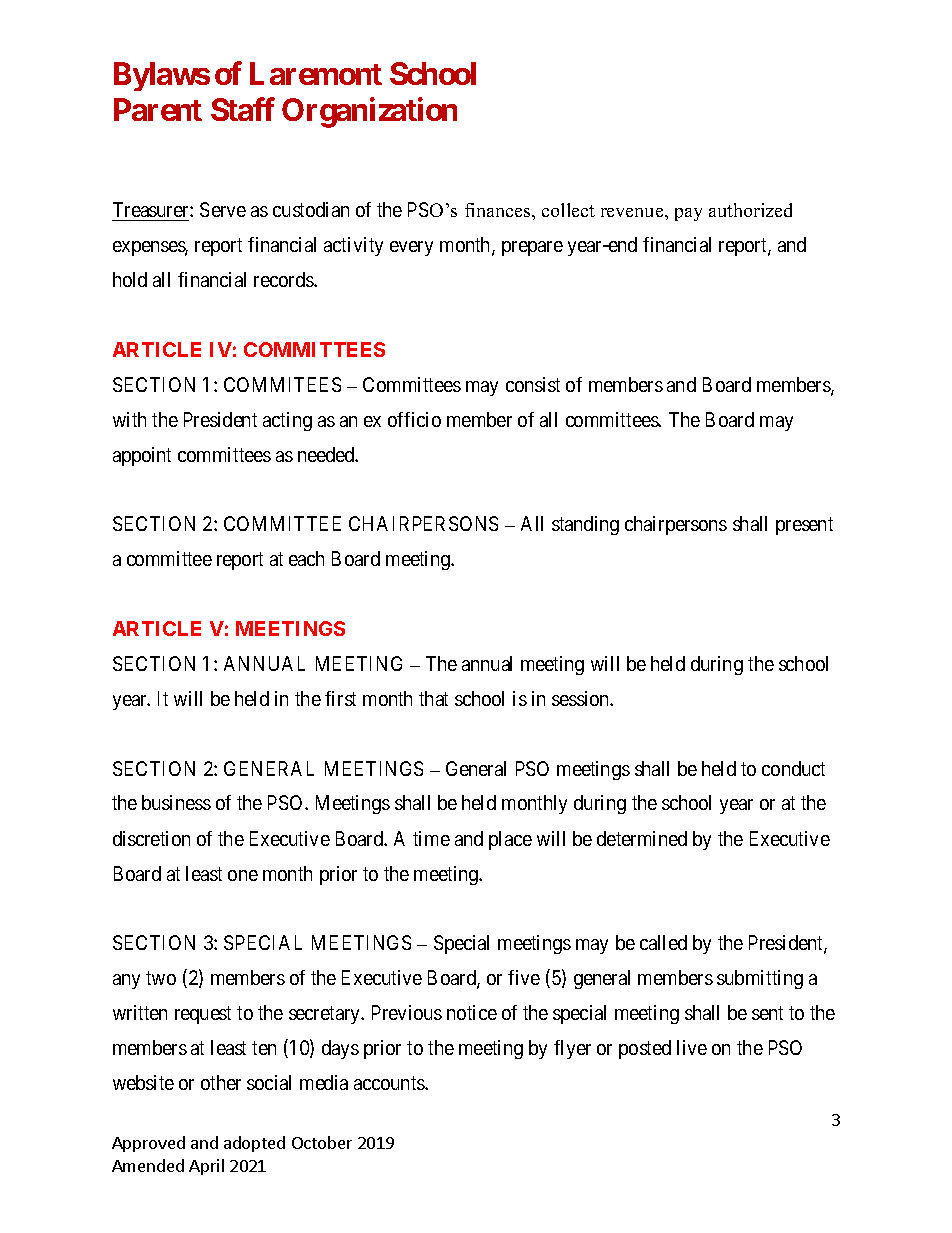 The height and width of the image is (1233, 952). What do you see at coordinates (585, 525) in the image?
I see `standing` at bounding box center [585, 525].
